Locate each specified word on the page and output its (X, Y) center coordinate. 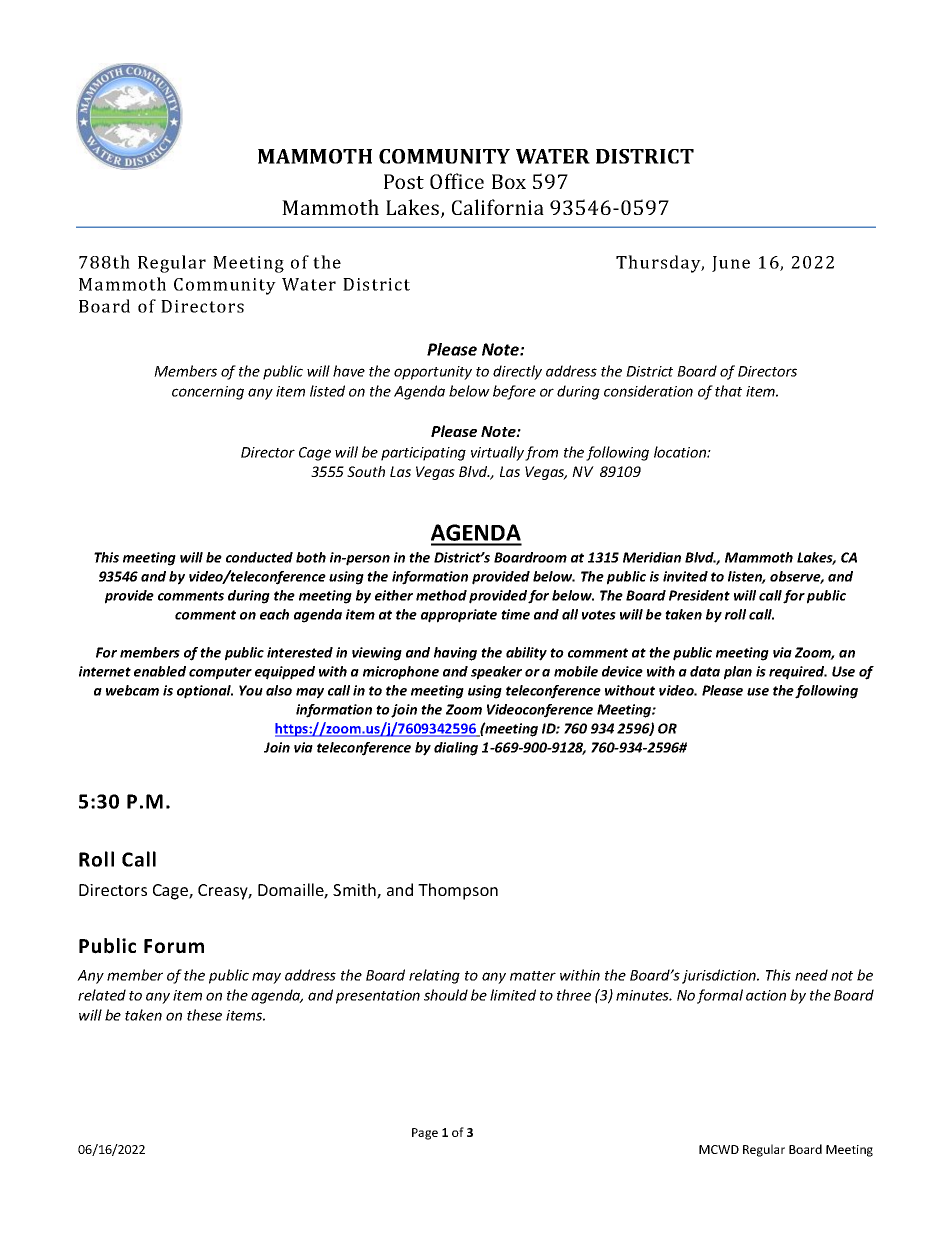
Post (404, 181)
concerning (208, 393)
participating (423, 454)
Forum (174, 946)
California (498, 207)
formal (720, 996)
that (728, 391)
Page (425, 1134)
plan (738, 673)
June (731, 264)
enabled (160, 671)
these (204, 1015)
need (811, 975)
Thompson (458, 891)
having (455, 654)
